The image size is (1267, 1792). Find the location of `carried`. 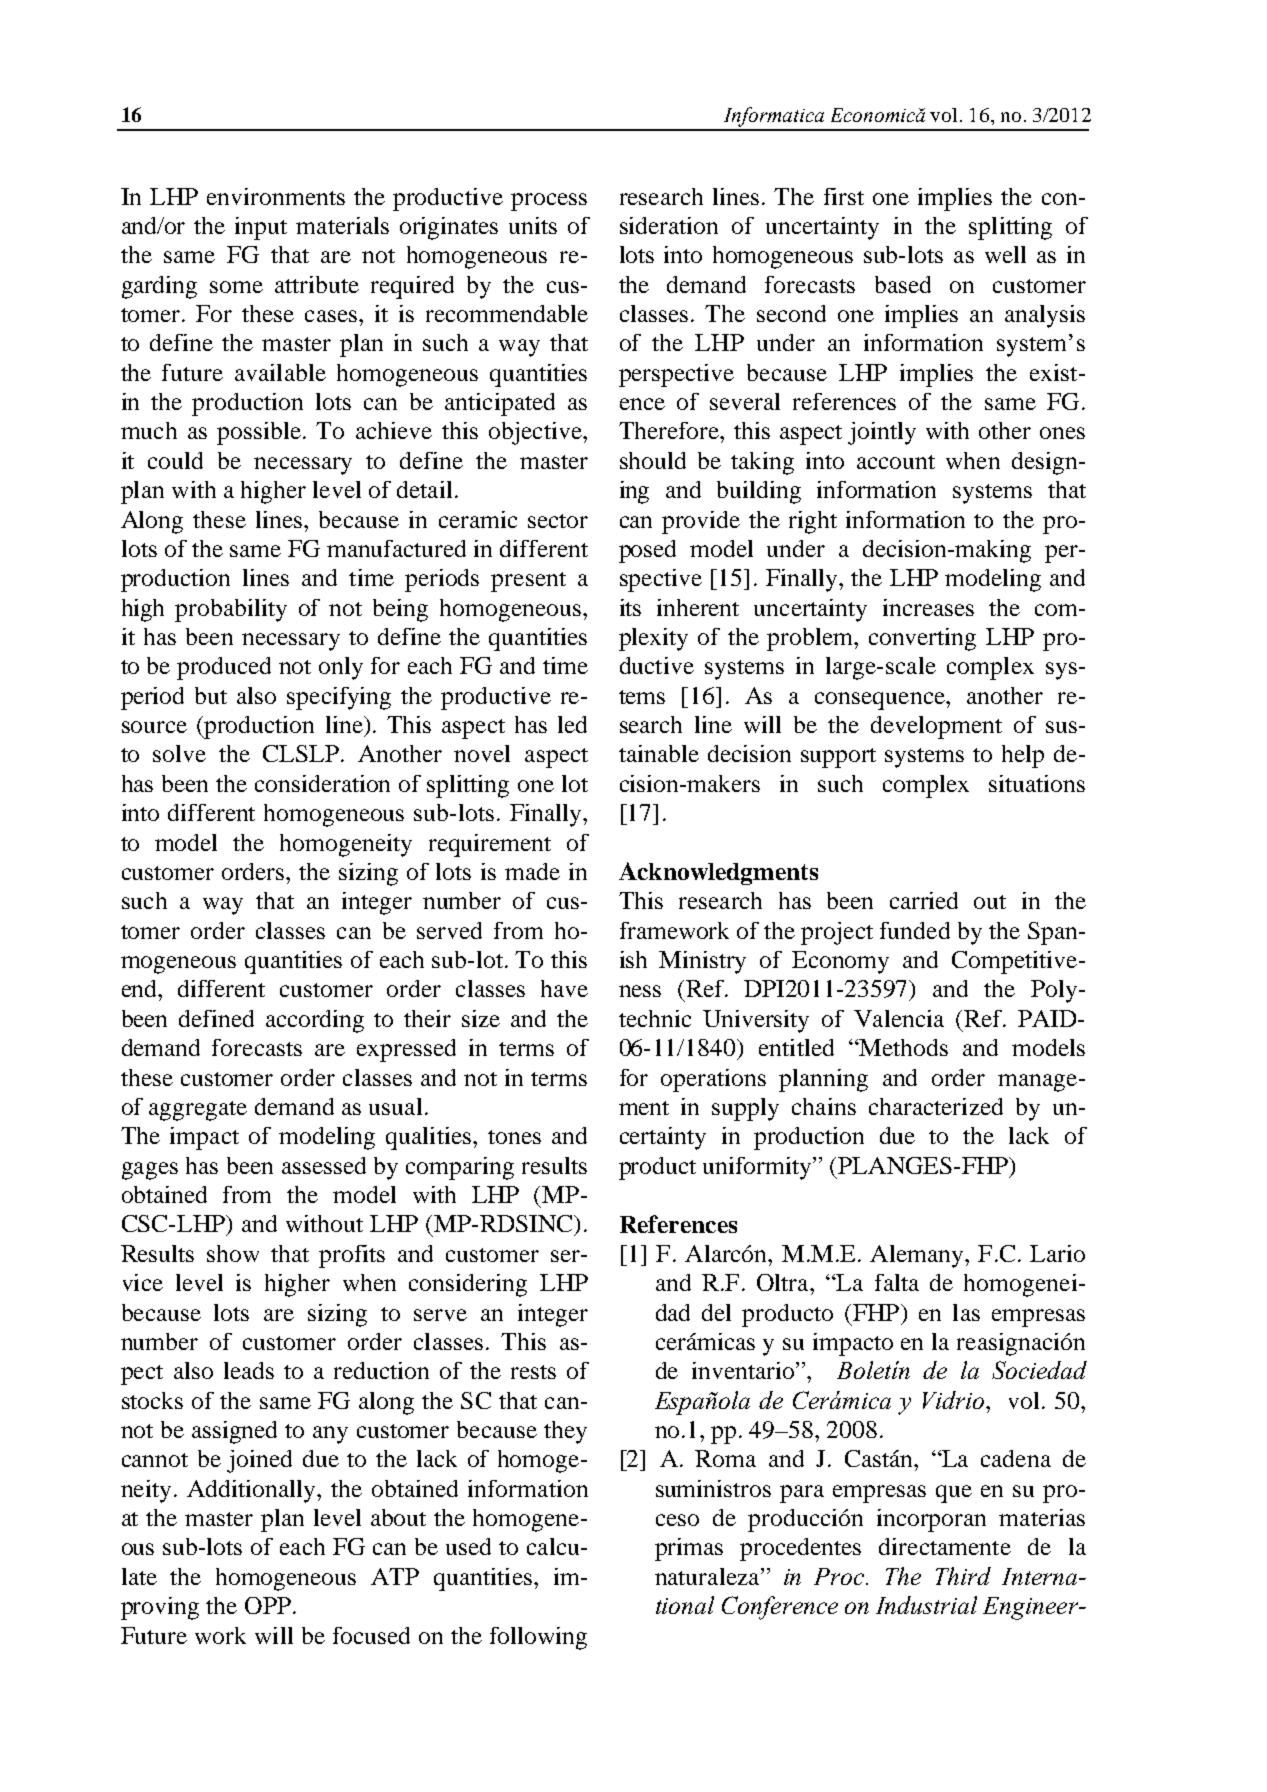

carried is located at coordinates (924, 900).
